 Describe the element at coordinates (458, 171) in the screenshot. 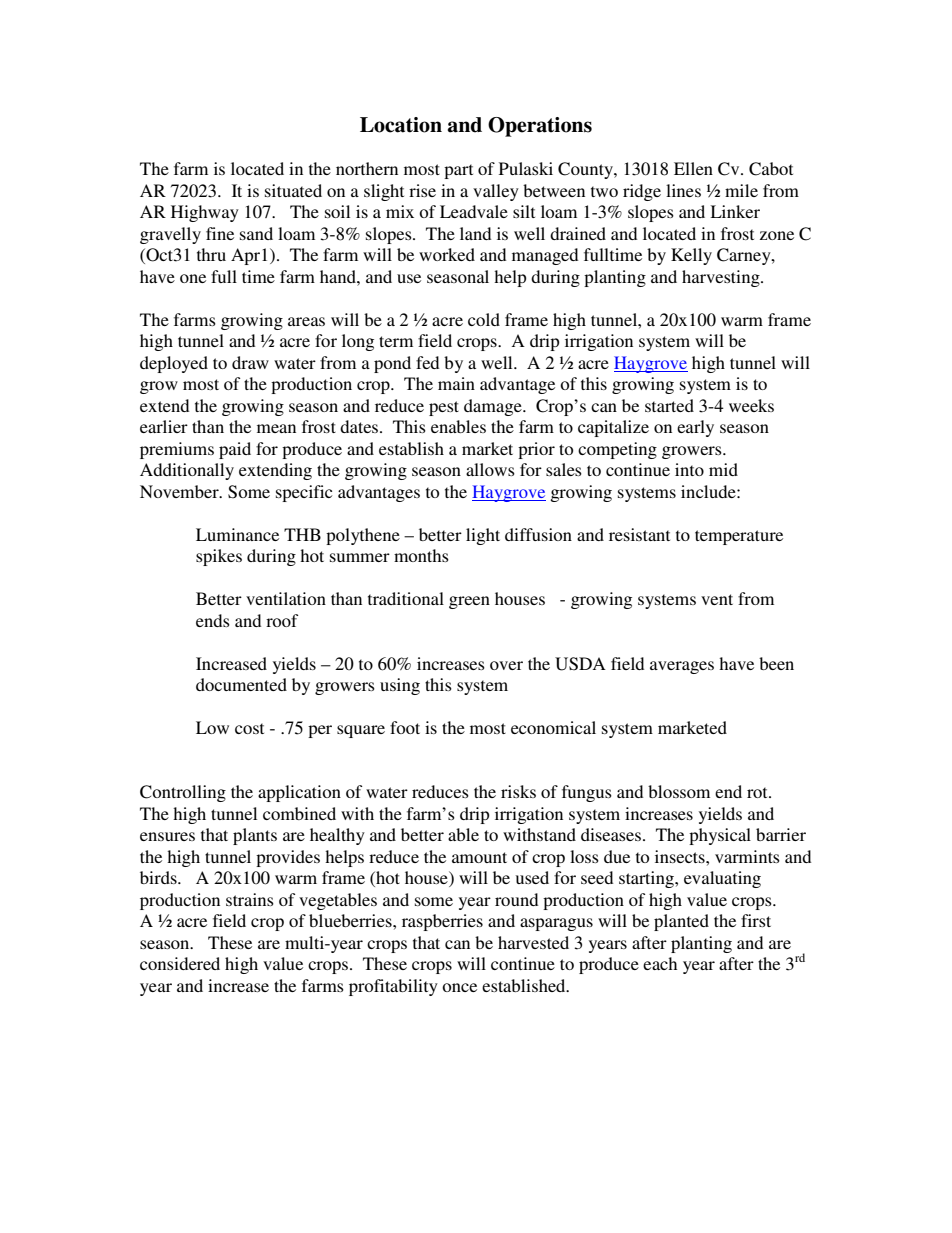

I see `part` at that location.
